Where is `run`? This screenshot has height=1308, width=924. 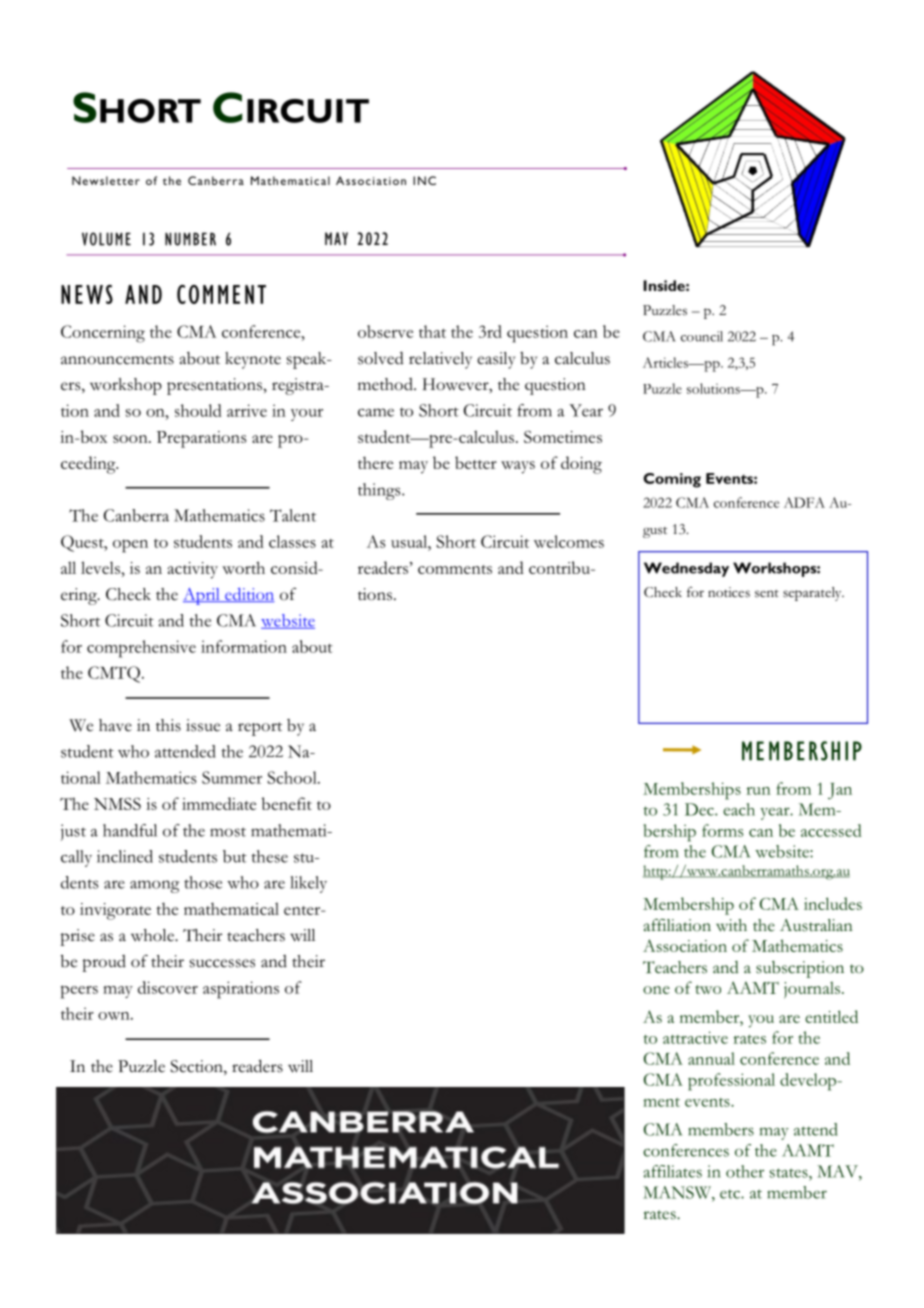 run is located at coordinates (758, 791).
